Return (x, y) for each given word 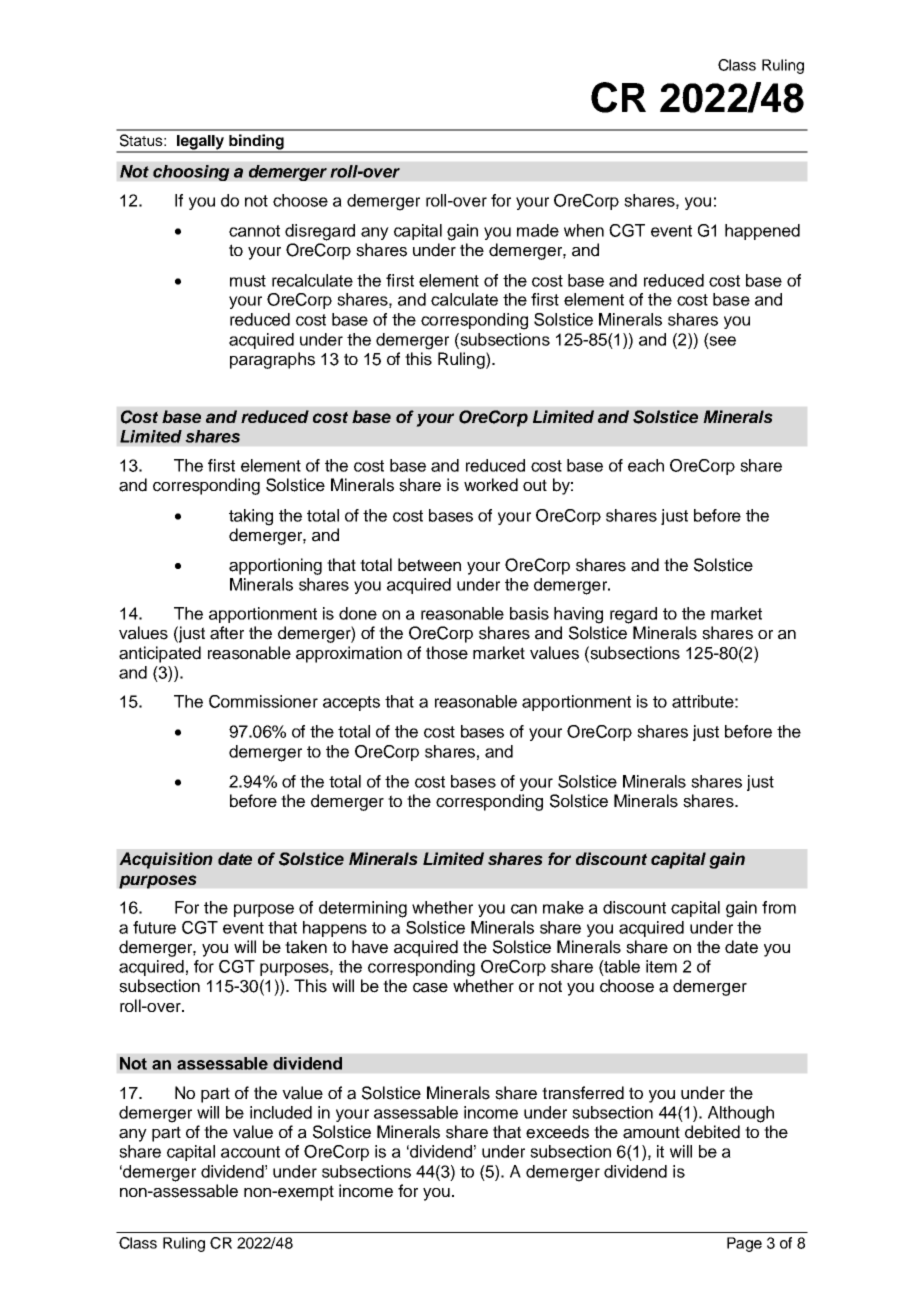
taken (306, 947)
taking (251, 517)
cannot (254, 231)
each (646, 465)
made (538, 230)
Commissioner (263, 701)
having (578, 615)
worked (491, 485)
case (430, 988)
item (661, 966)
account (250, 1152)
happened (762, 232)
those (447, 653)
